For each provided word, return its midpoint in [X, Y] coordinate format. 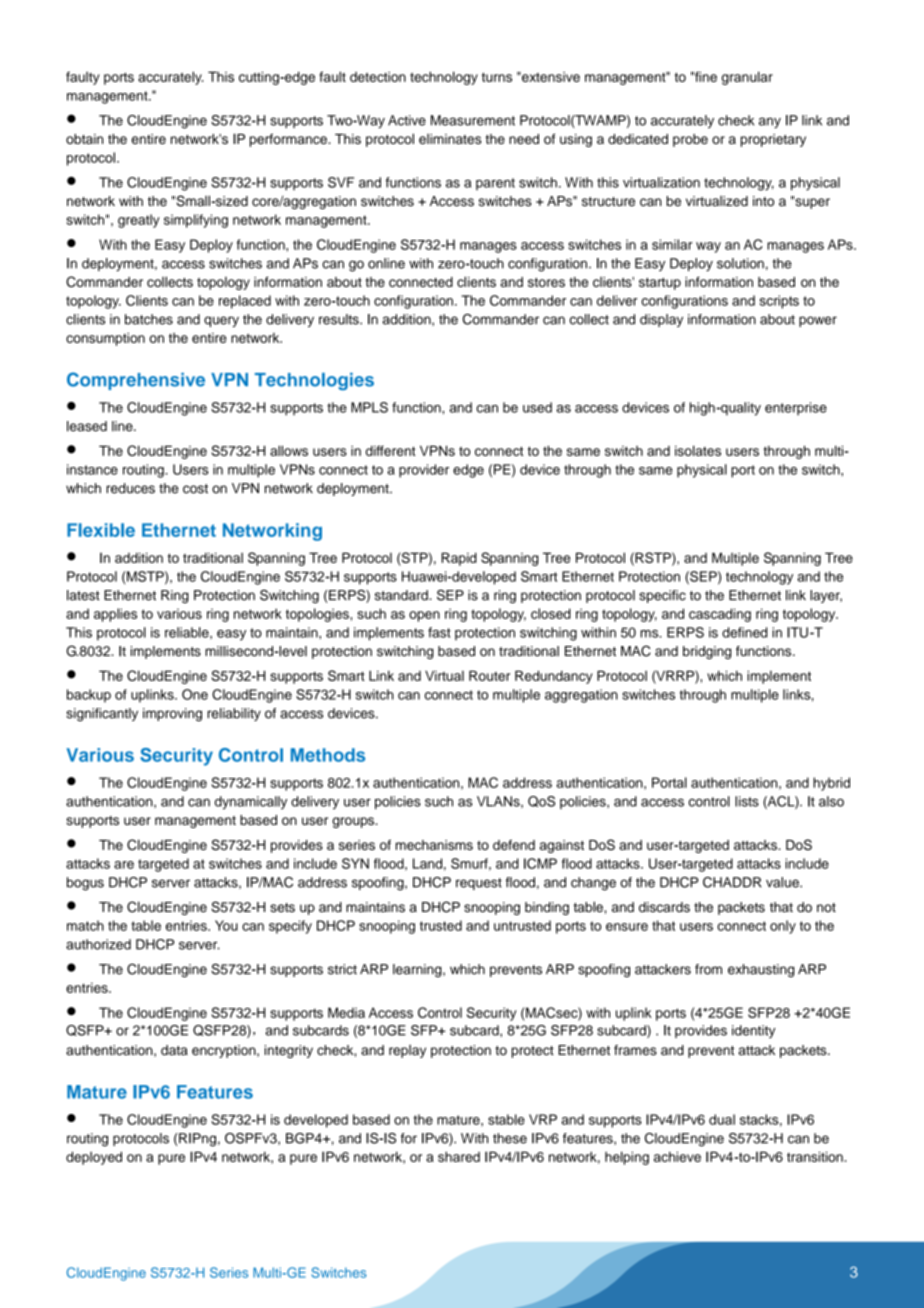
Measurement [473, 120]
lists [747, 801]
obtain [84, 139]
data [174, 1050]
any [770, 123]
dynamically [251, 803]
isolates [698, 450]
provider [424, 471]
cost [195, 489]
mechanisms [434, 845]
